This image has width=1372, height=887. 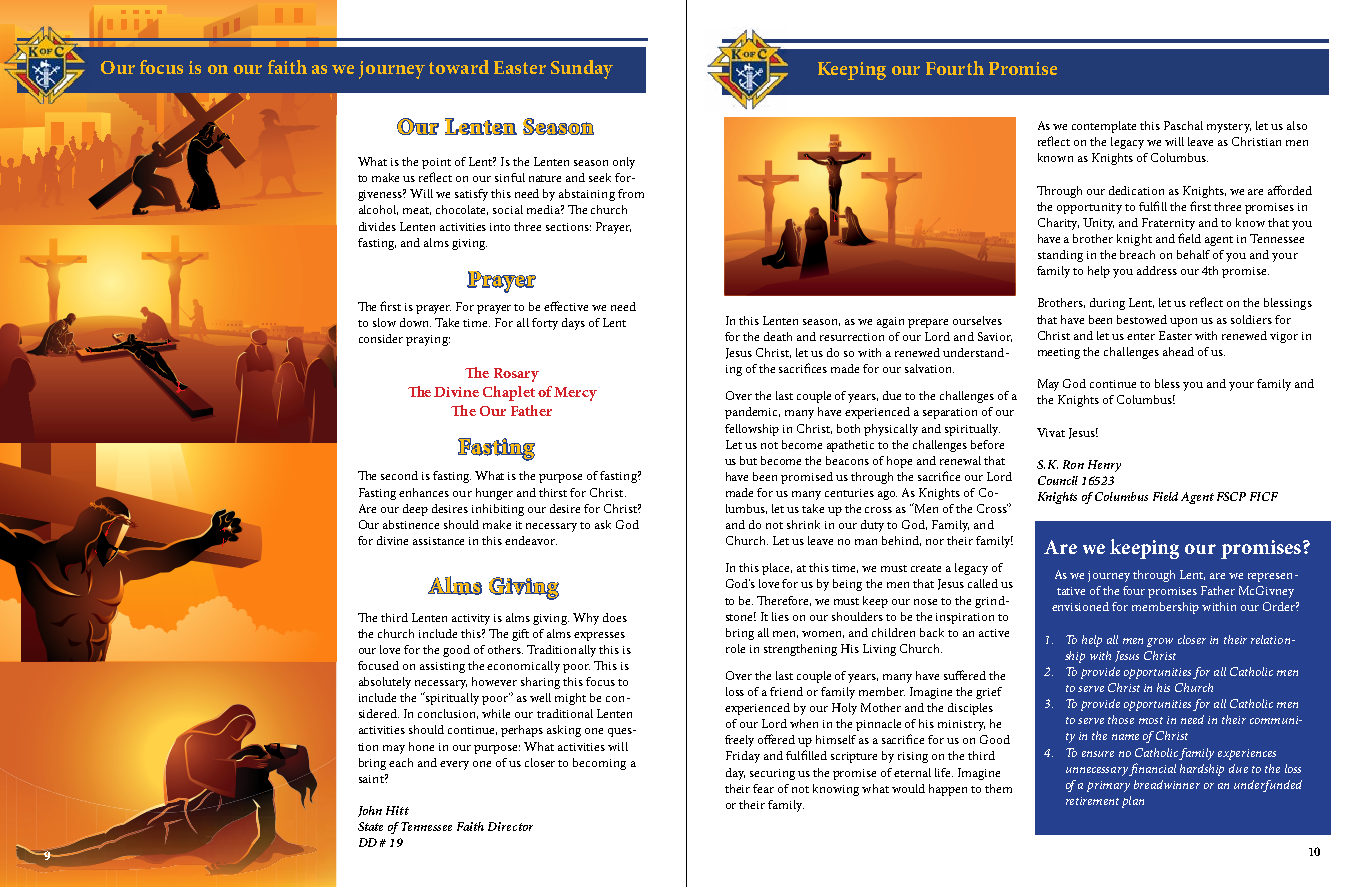 What do you see at coordinates (850, 446) in the image?
I see `apathetic` at bounding box center [850, 446].
